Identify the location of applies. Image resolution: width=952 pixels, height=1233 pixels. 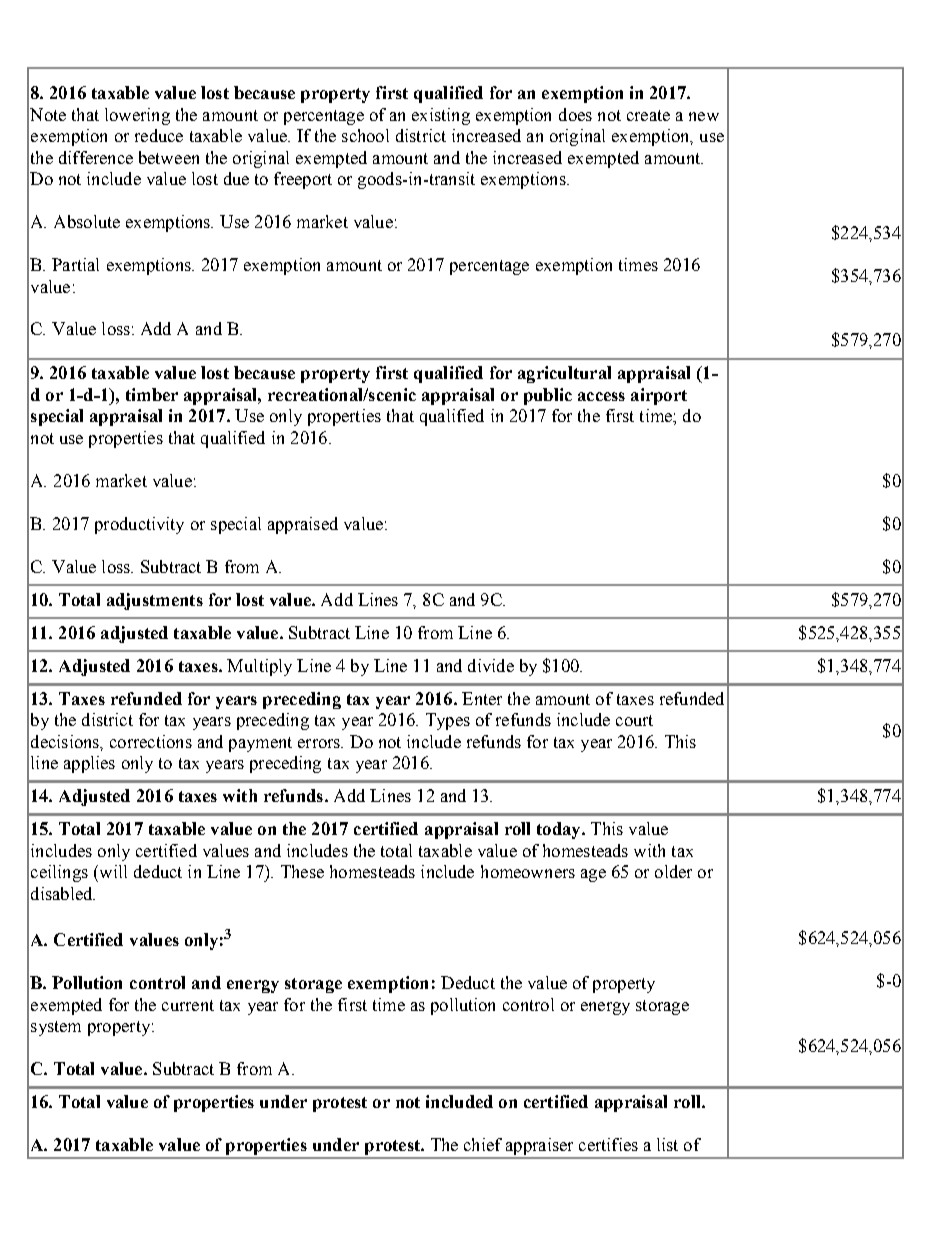
(89, 764).
